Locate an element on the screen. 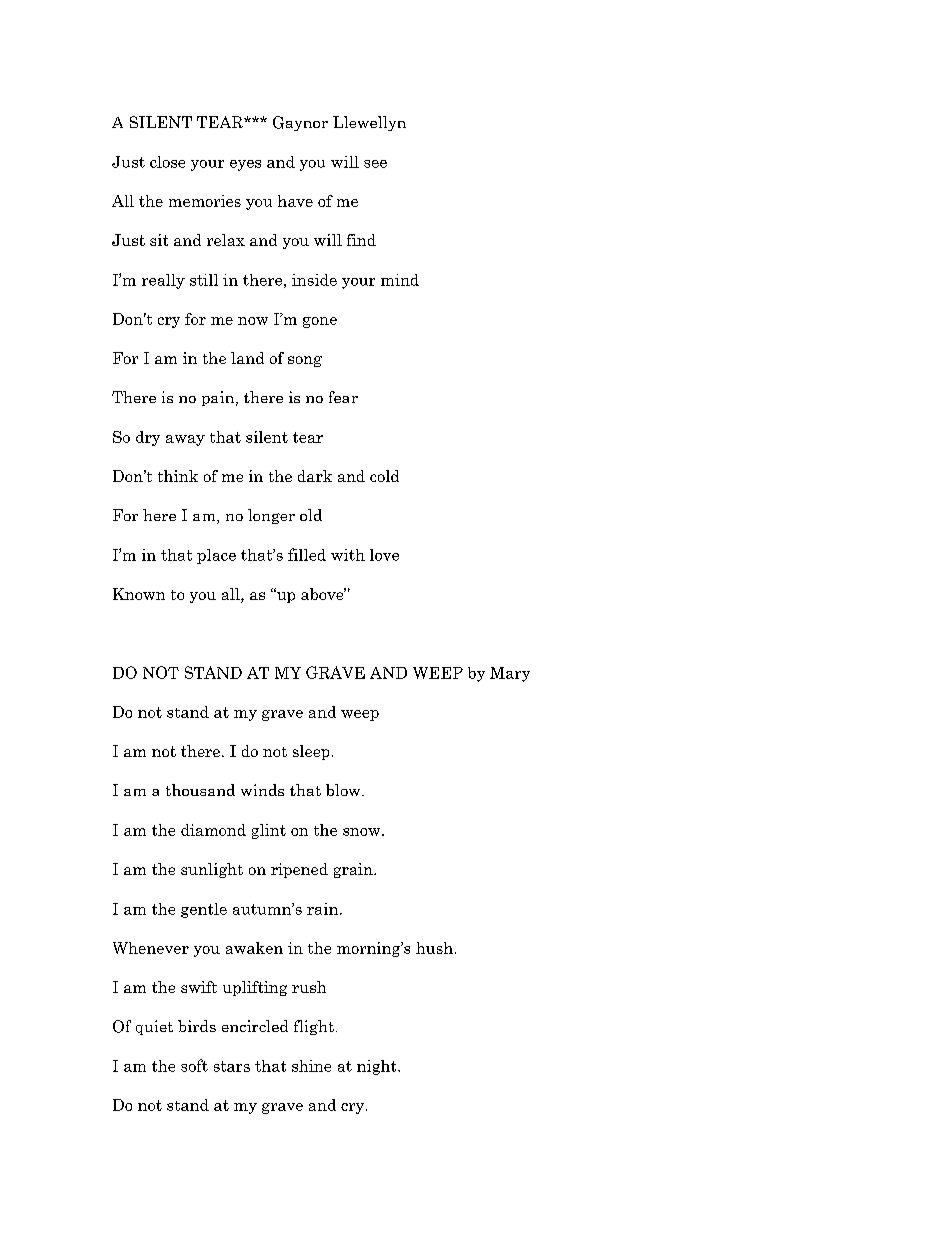 The width and height of the screenshot is (952, 1233). pain is located at coordinates (219, 398).
